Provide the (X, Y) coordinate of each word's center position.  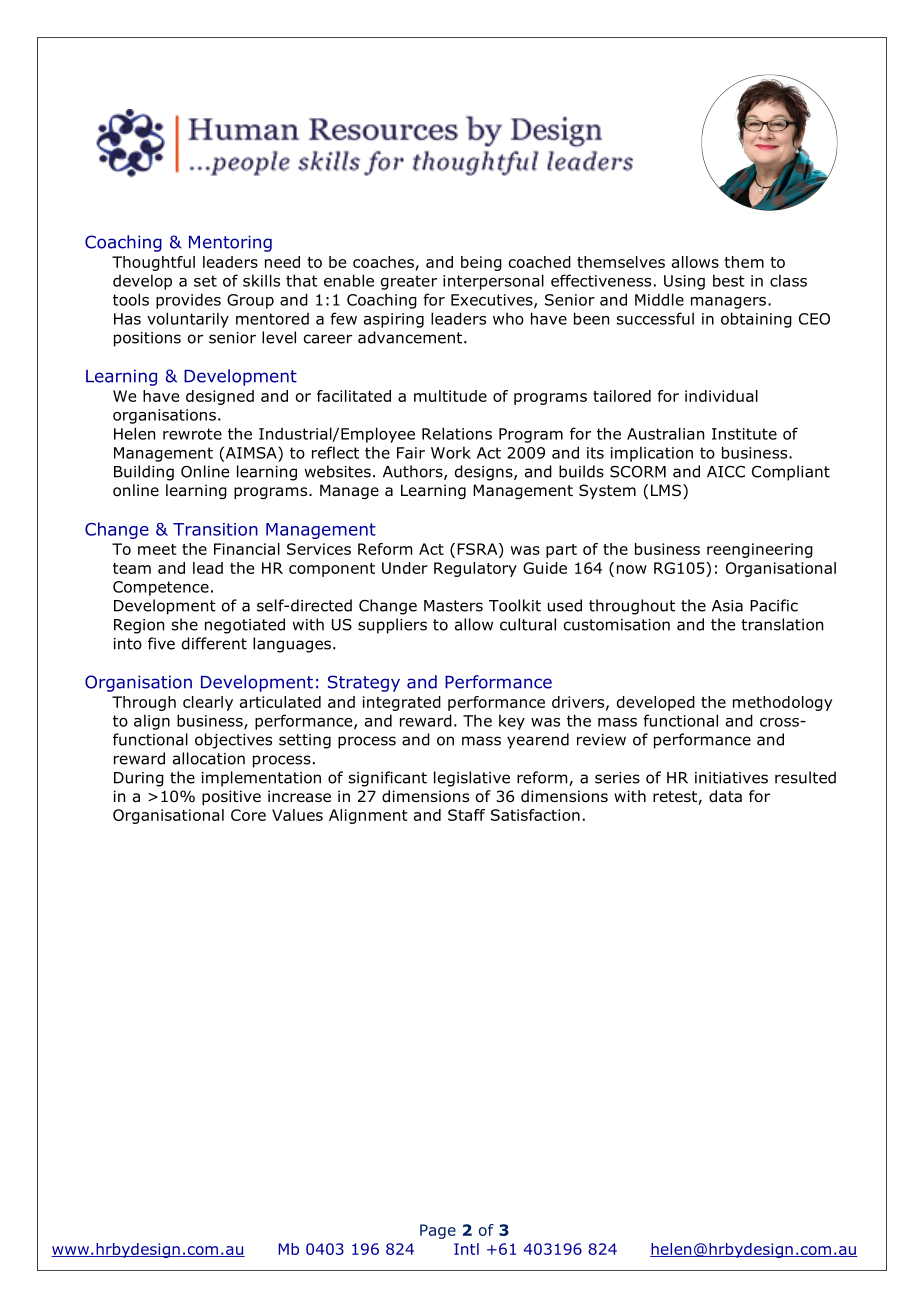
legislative (472, 779)
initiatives (731, 778)
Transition (215, 529)
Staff (466, 815)
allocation (209, 758)
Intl (466, 1249)
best (729, 280)
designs (485, 473)
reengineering (760, 550)
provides (188, 301)
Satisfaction (535, 815)
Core (248, 815)
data (725, 796)
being (481, 263)
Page (438, 1231)
